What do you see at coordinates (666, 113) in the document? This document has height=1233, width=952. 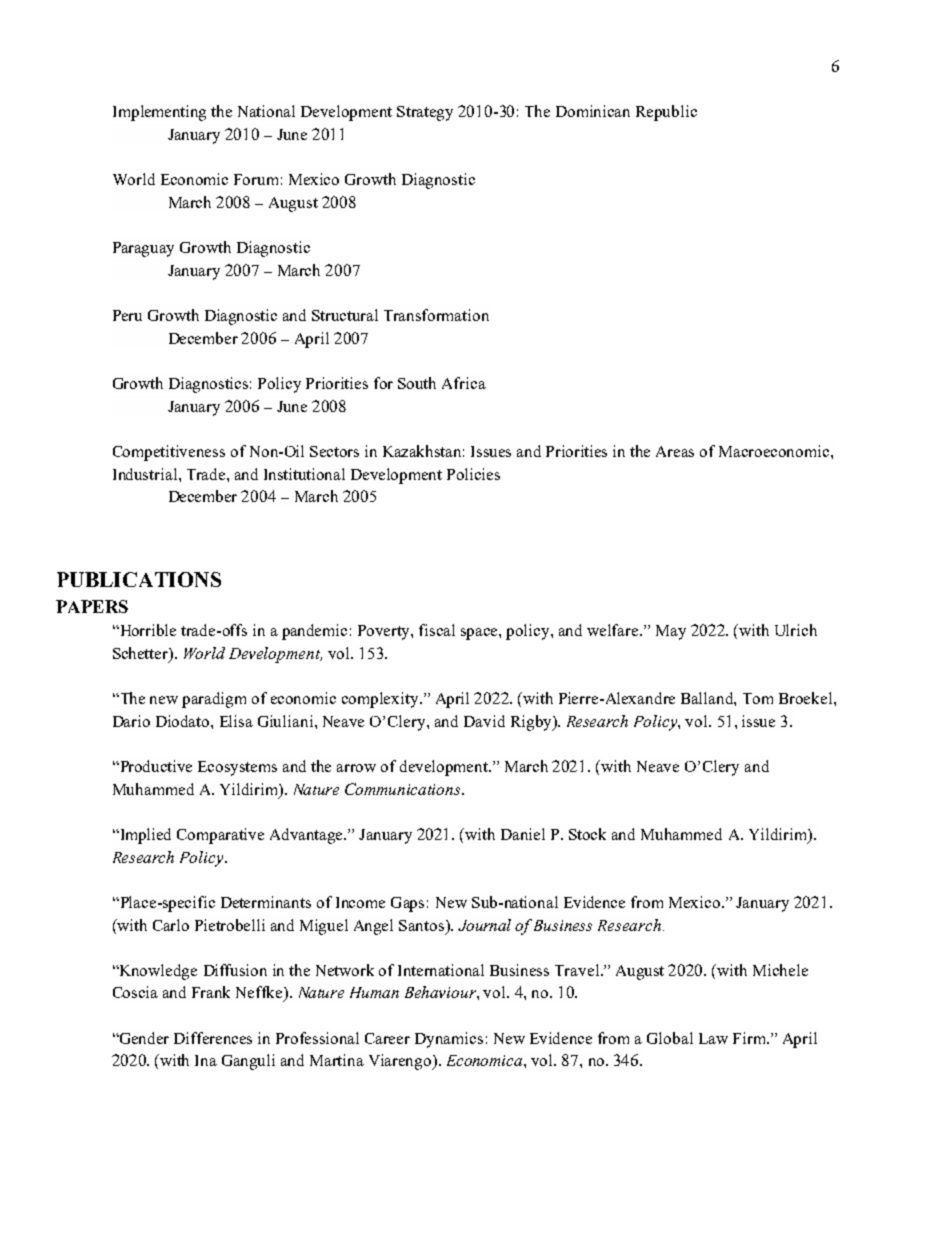 I see `Republic` at bounding box center [666, 113].
